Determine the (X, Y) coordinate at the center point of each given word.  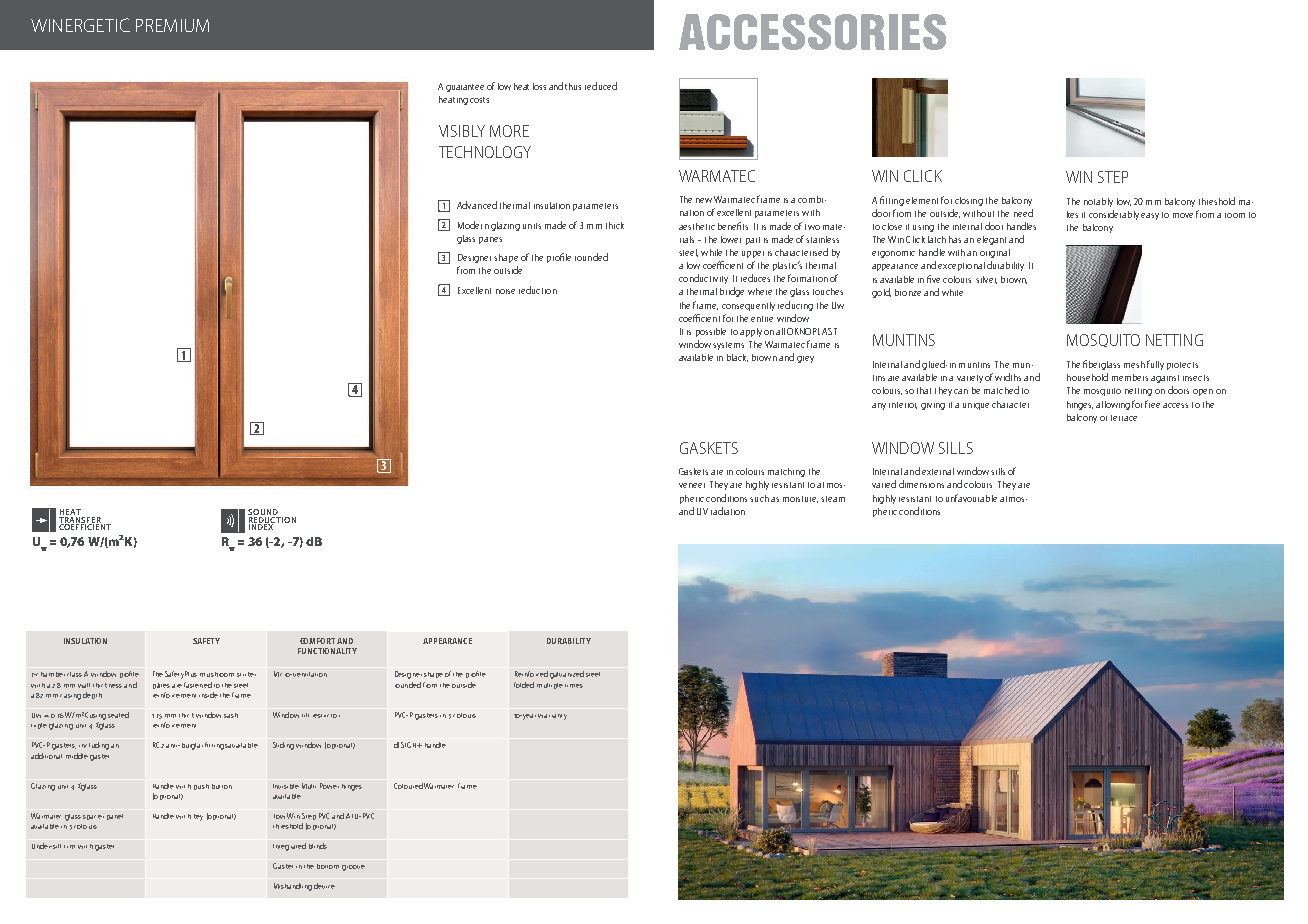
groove (353, 868)
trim (69, 847)
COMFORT (317, 641)
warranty (552, 717)
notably (1098, 202)
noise (505, 291)
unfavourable (971, 498)
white (952, 292)
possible (711, 332)
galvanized (567, 675)
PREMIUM (172, 25)
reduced (601, 86)
